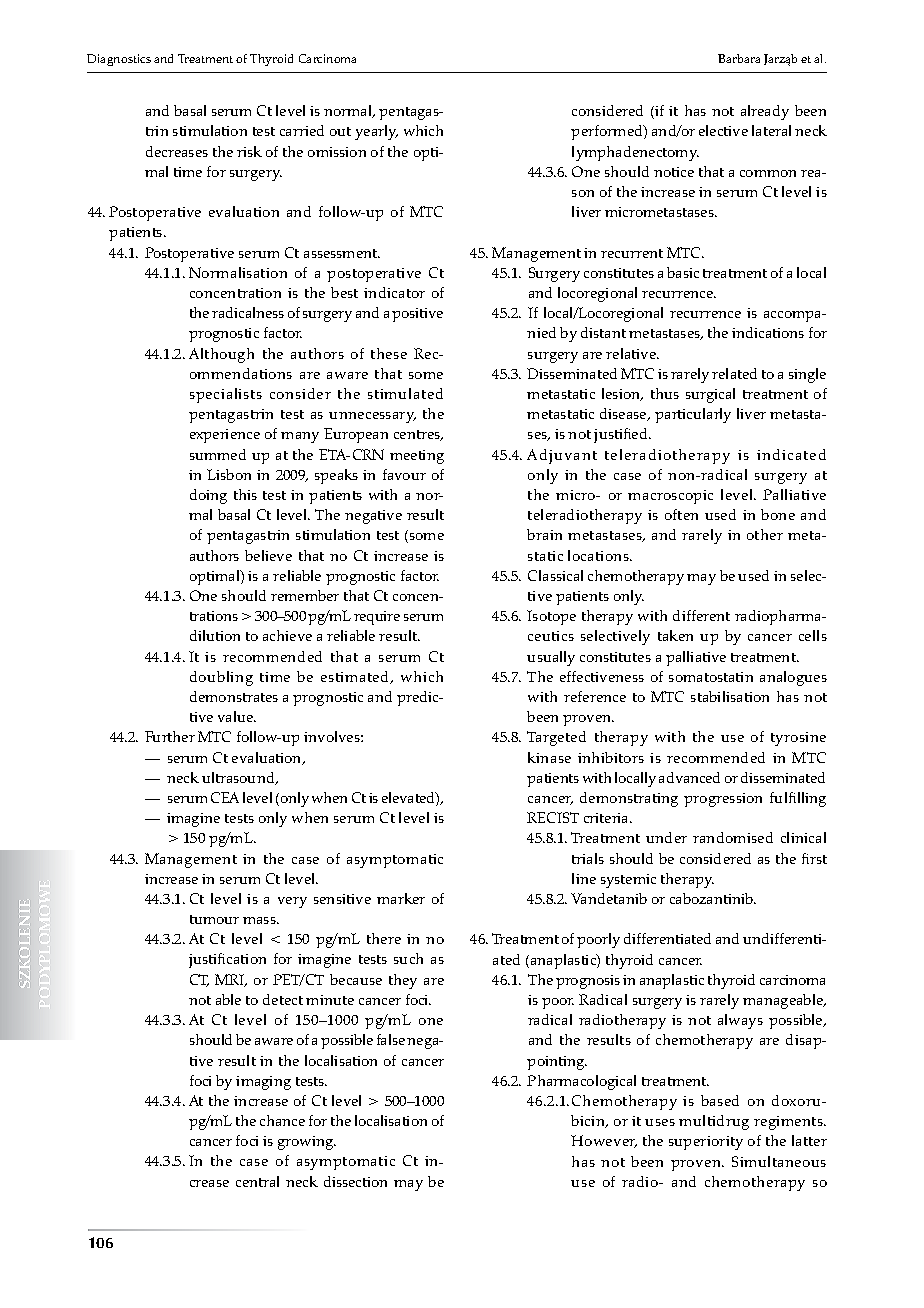 Image resolution: width=924 pixels, height=1308 pixels. Describe the element at coordinates (376, 132) in the image. I see `yearly` at that location.
